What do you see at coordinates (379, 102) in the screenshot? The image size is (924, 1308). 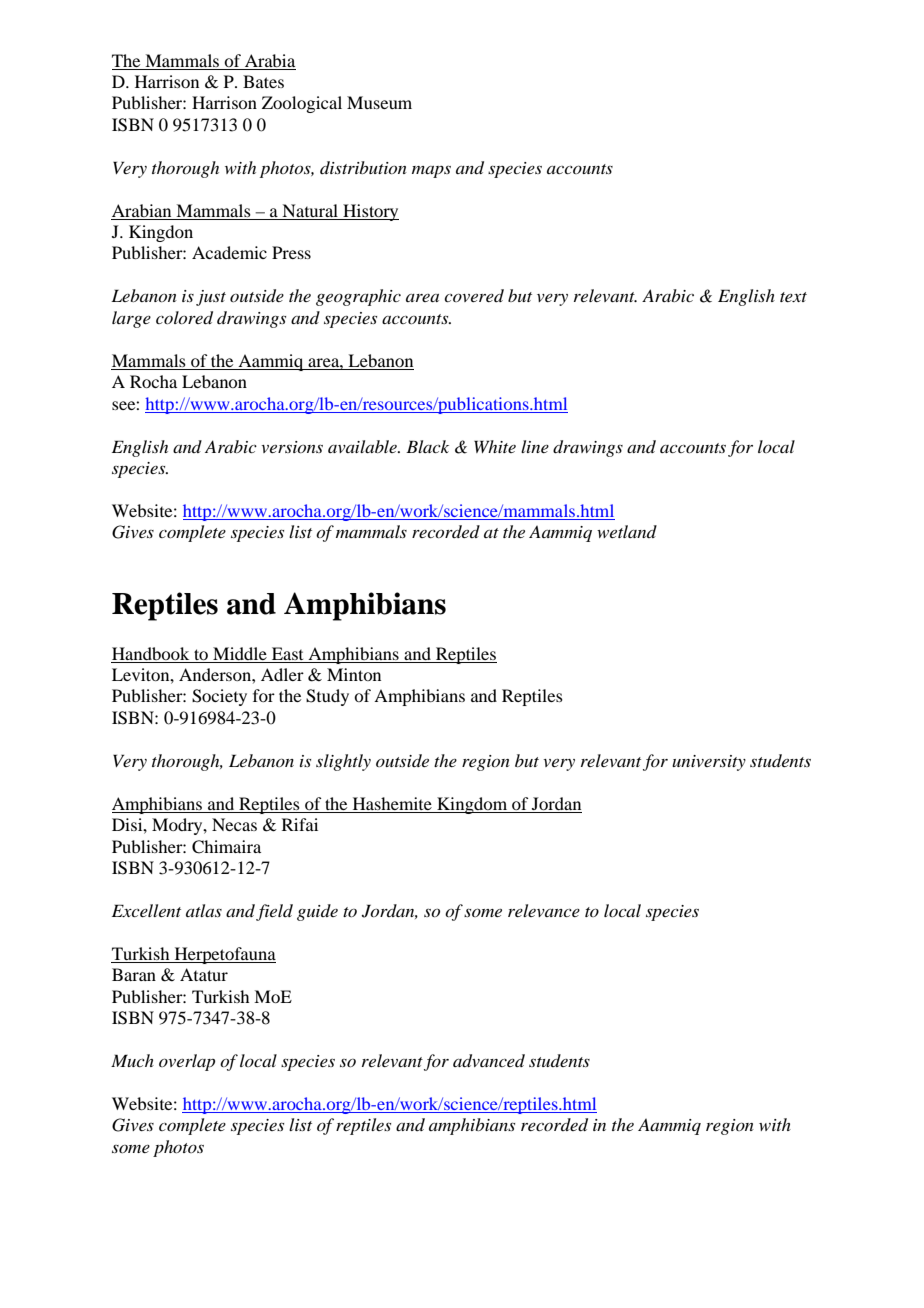 I see `Museum` at bounding box center [379, 102].
